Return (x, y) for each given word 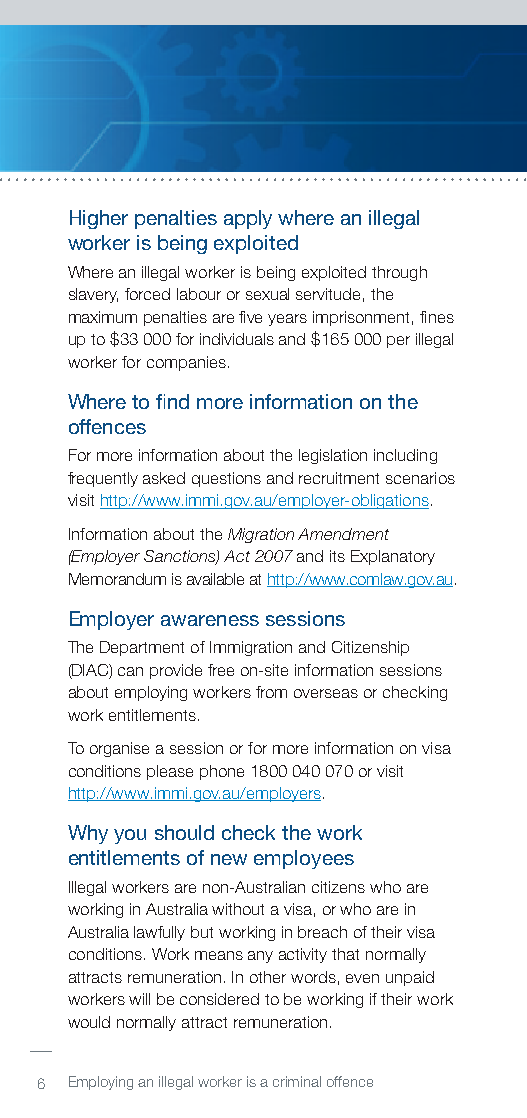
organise (119, 749)
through (399, 273)
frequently (103, 479)
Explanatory (393, 557)
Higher (99, 219)
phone (222, 772)
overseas (326, 693)
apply (248, 219)
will (139, 999)
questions (226, 479)
